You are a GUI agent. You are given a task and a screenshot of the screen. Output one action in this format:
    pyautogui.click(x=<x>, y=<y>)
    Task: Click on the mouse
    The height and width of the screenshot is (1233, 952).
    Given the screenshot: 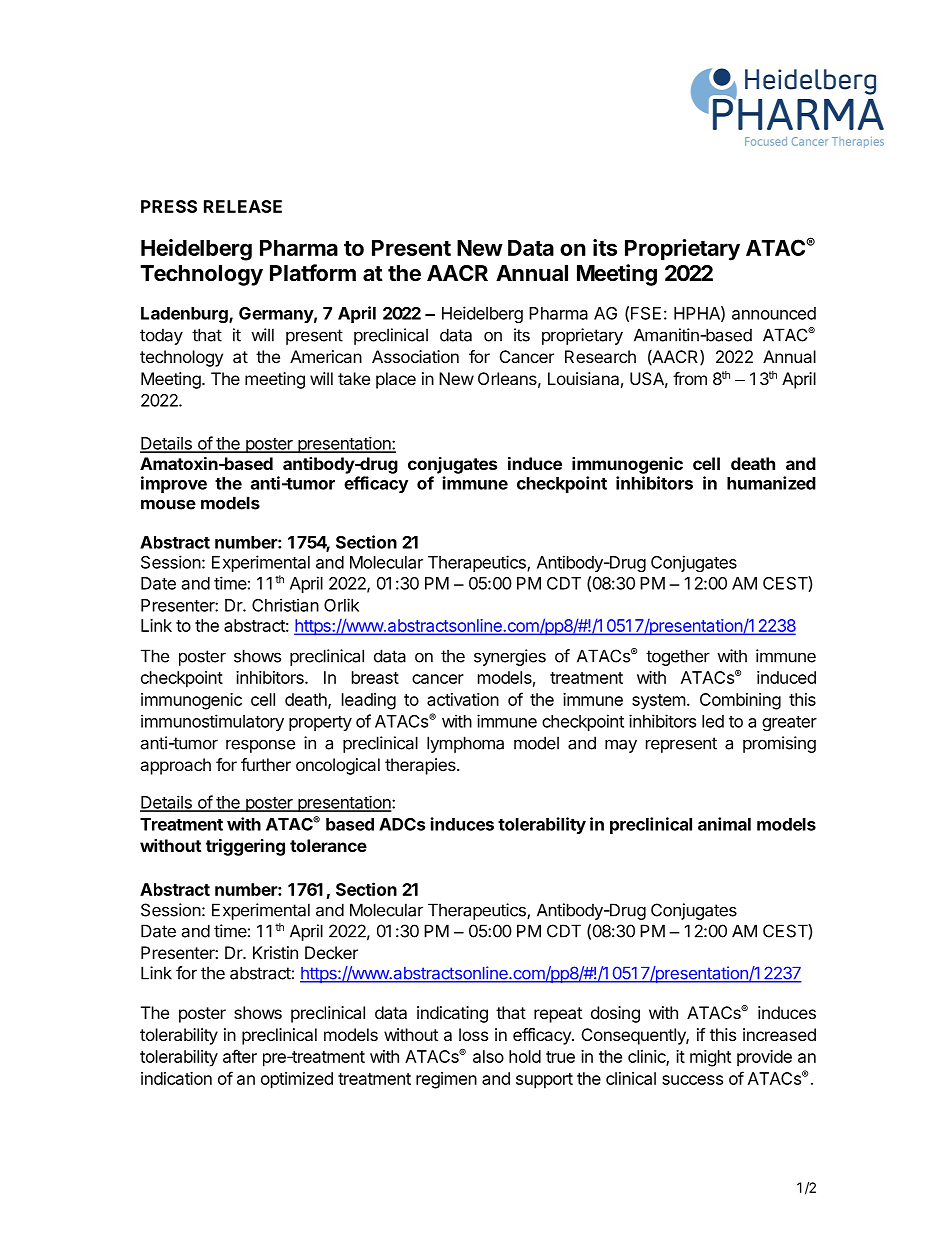 What is the action you would take?
    pyautogui.click(x=168, y=504)
